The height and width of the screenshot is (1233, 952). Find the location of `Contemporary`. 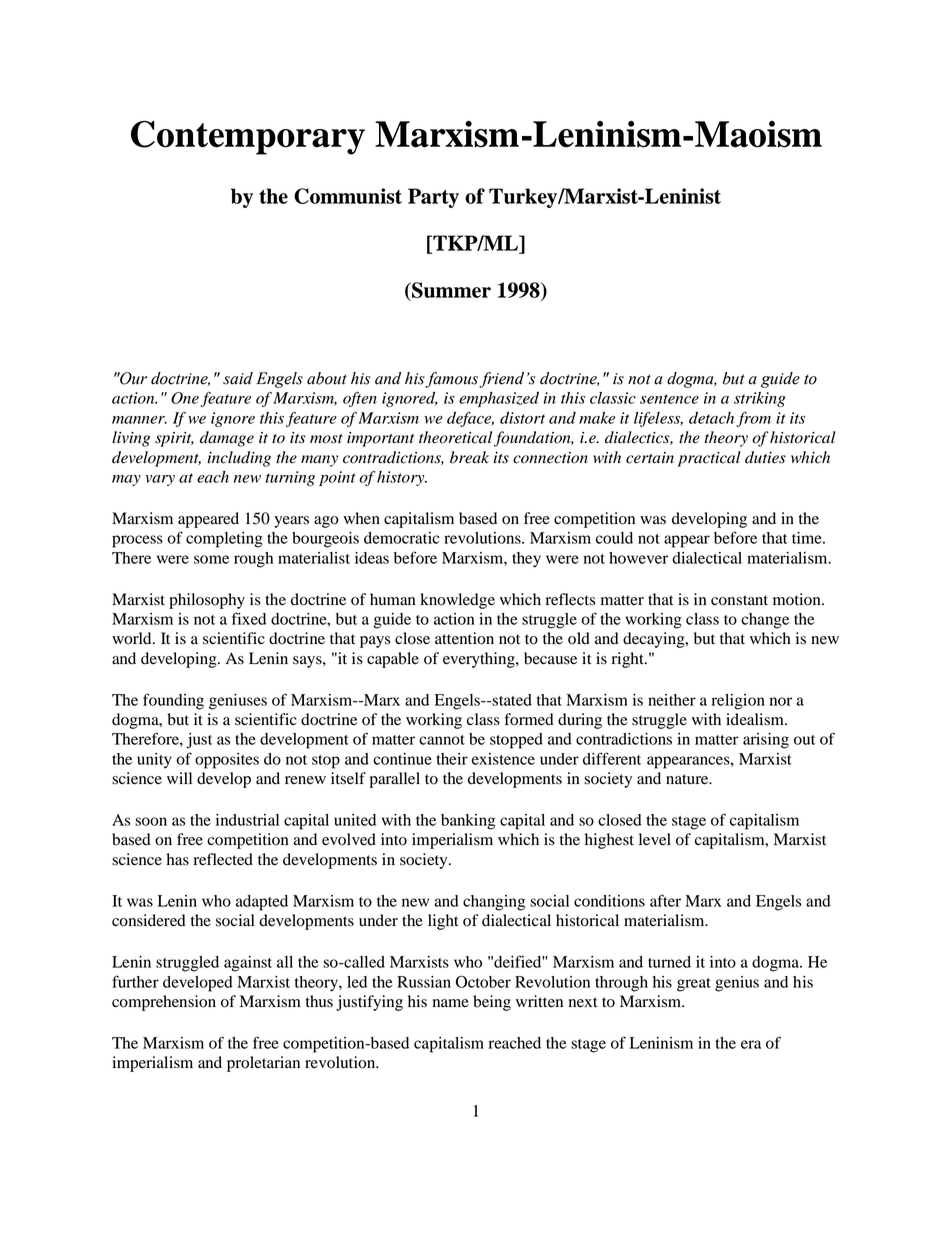

Contemporary is located at coordinates (248, 138).
